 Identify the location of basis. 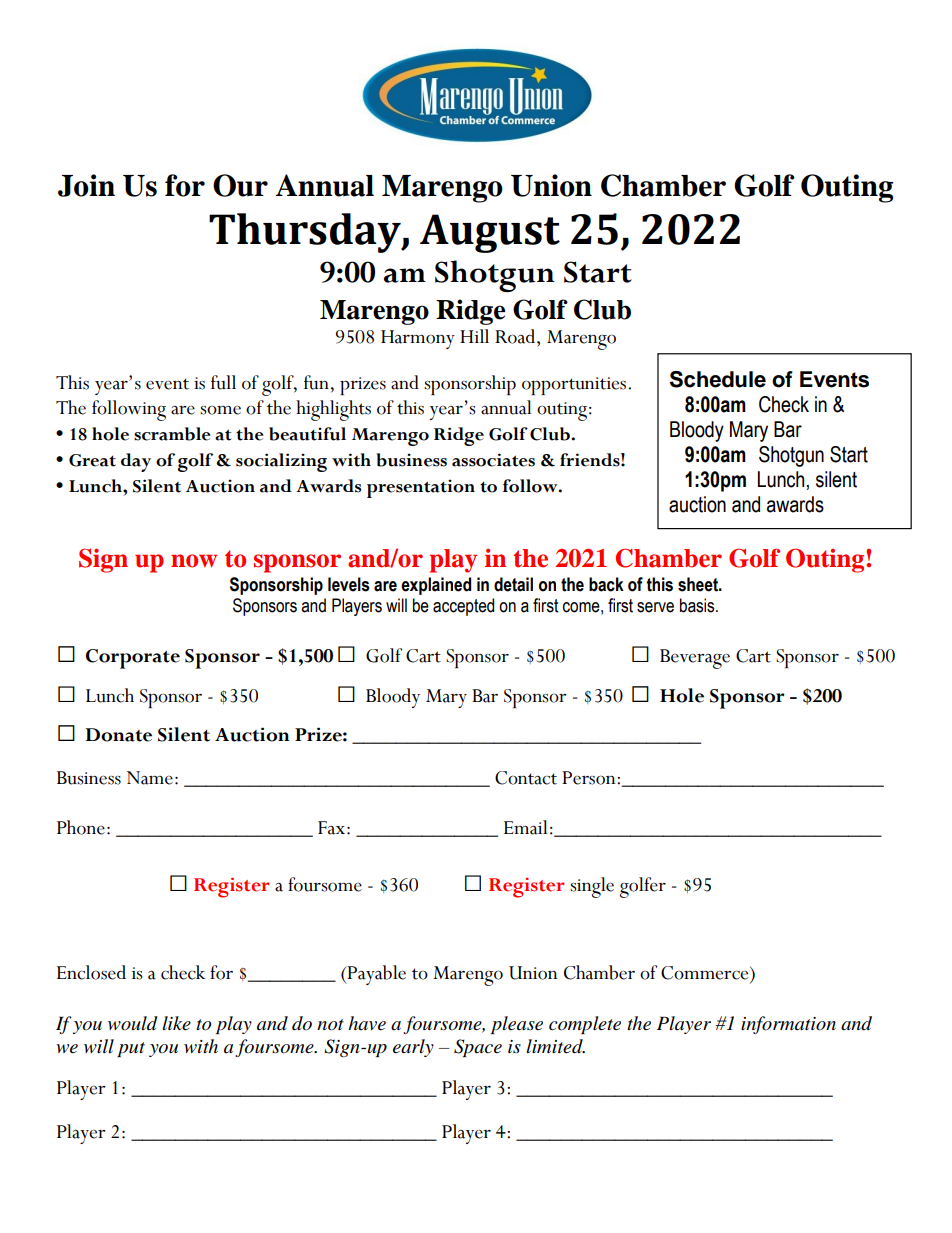
(698, 605).
